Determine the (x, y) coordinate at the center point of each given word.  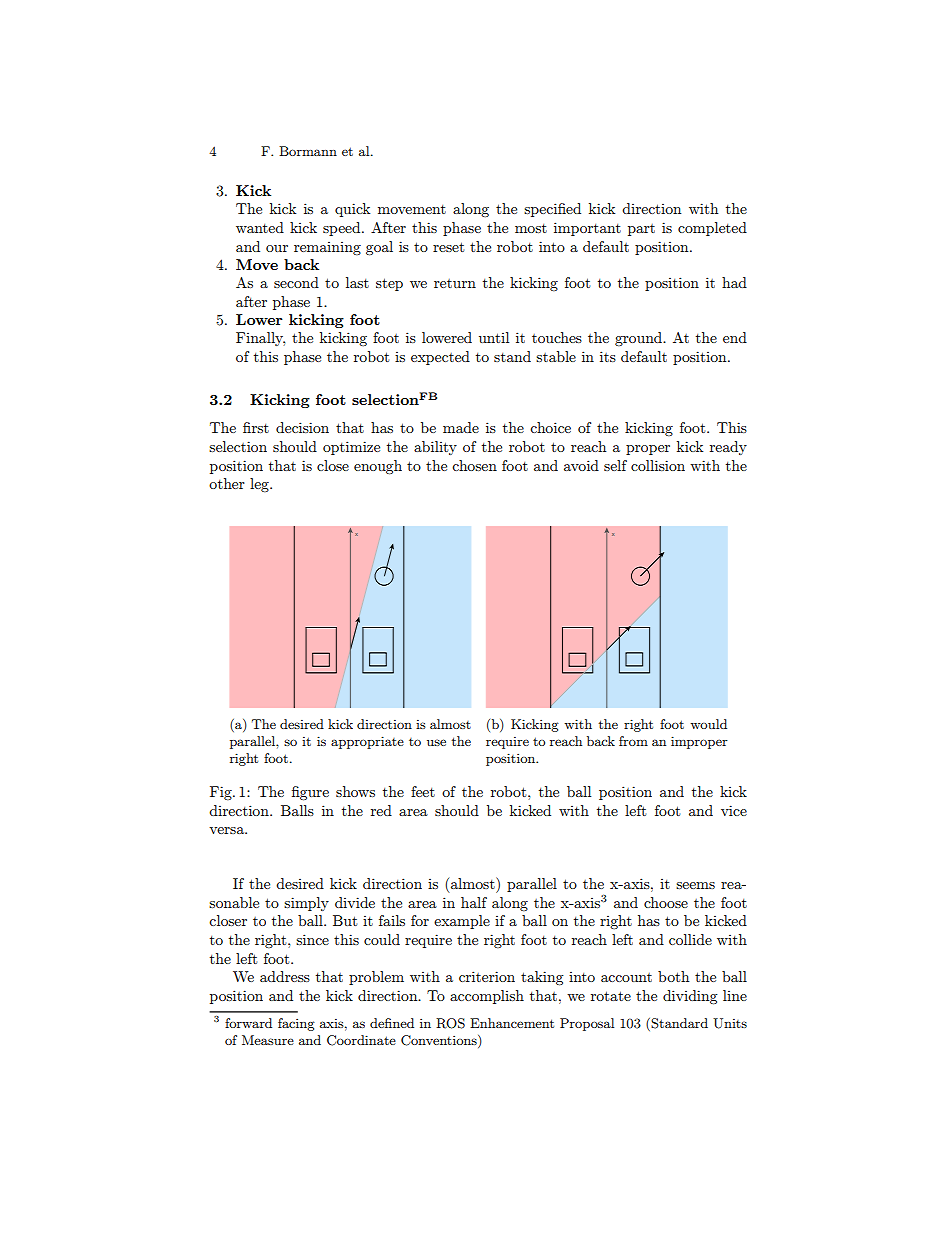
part (641, 230)
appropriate (367, 742)
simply (306, 904)
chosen (474, 465)
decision (302, 427)
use (436, 742)
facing (296, 1024)
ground (640, 339)
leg (260, 485)
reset (448, 247)
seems (695, 885)
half (474, 902)
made (461, 427)
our (277, 248)
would (708, 724)
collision (658, 465)
